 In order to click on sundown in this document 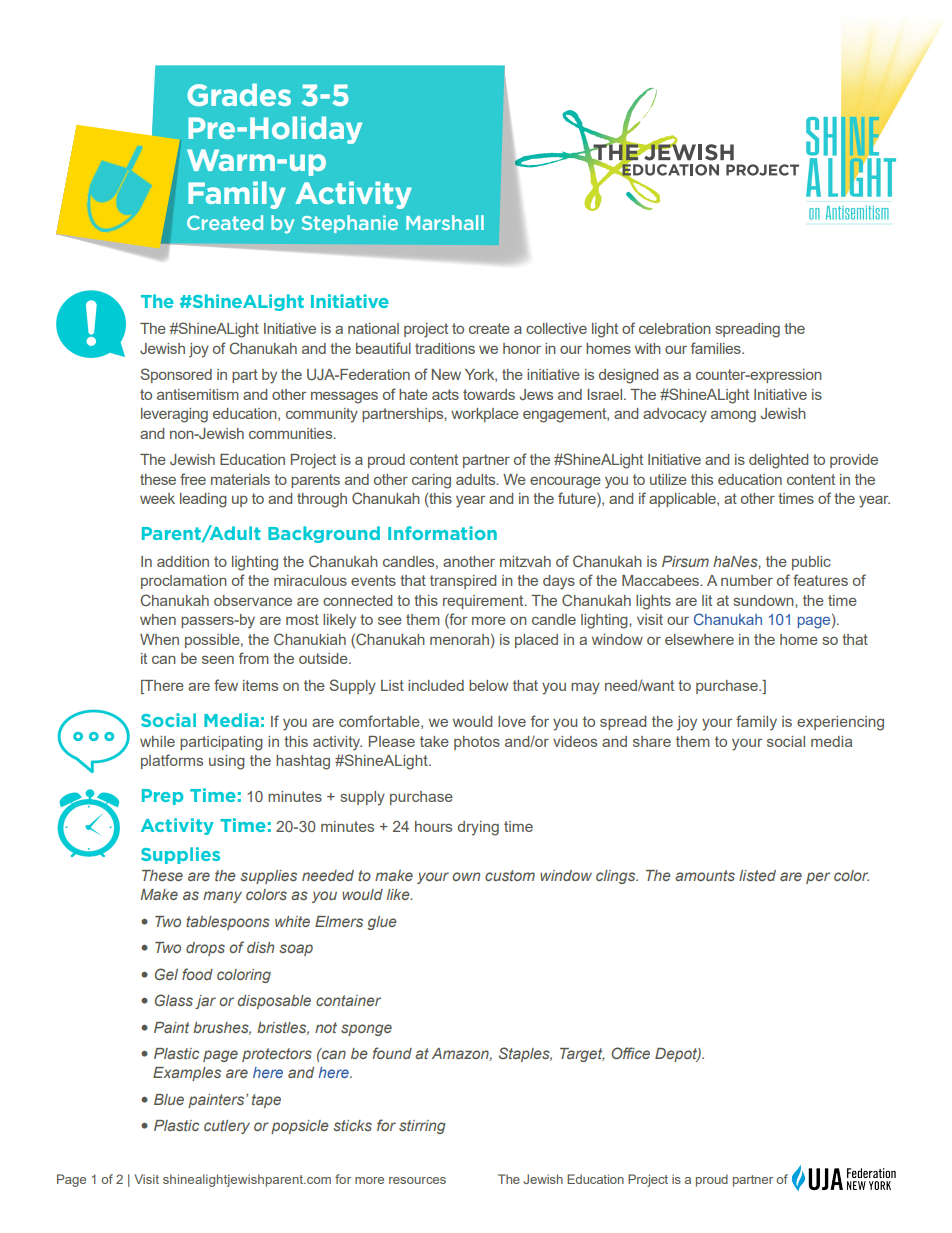, I will do `click(764, 600)`.
